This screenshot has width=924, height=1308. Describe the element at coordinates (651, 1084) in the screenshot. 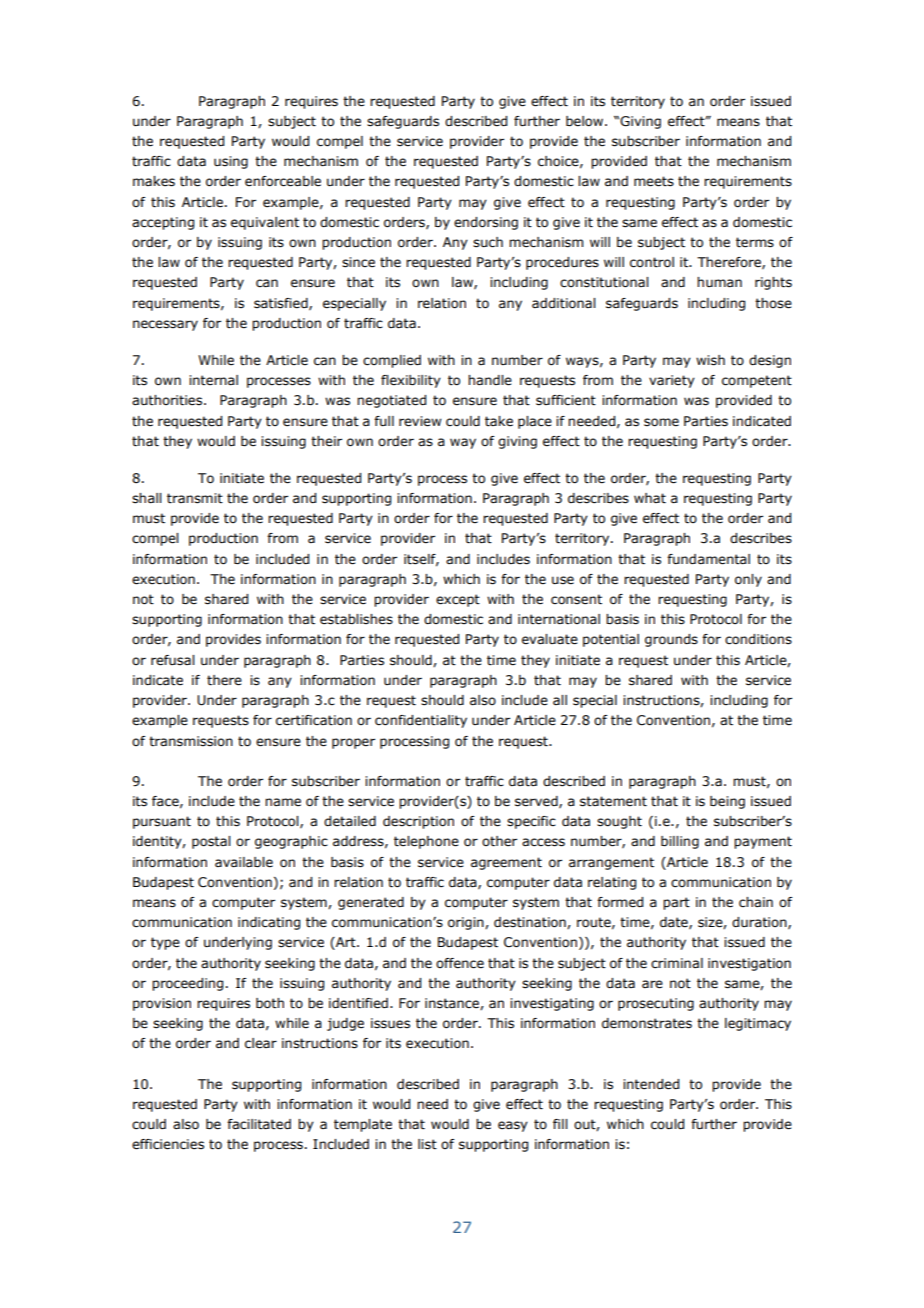

I see `intended` at that location.
